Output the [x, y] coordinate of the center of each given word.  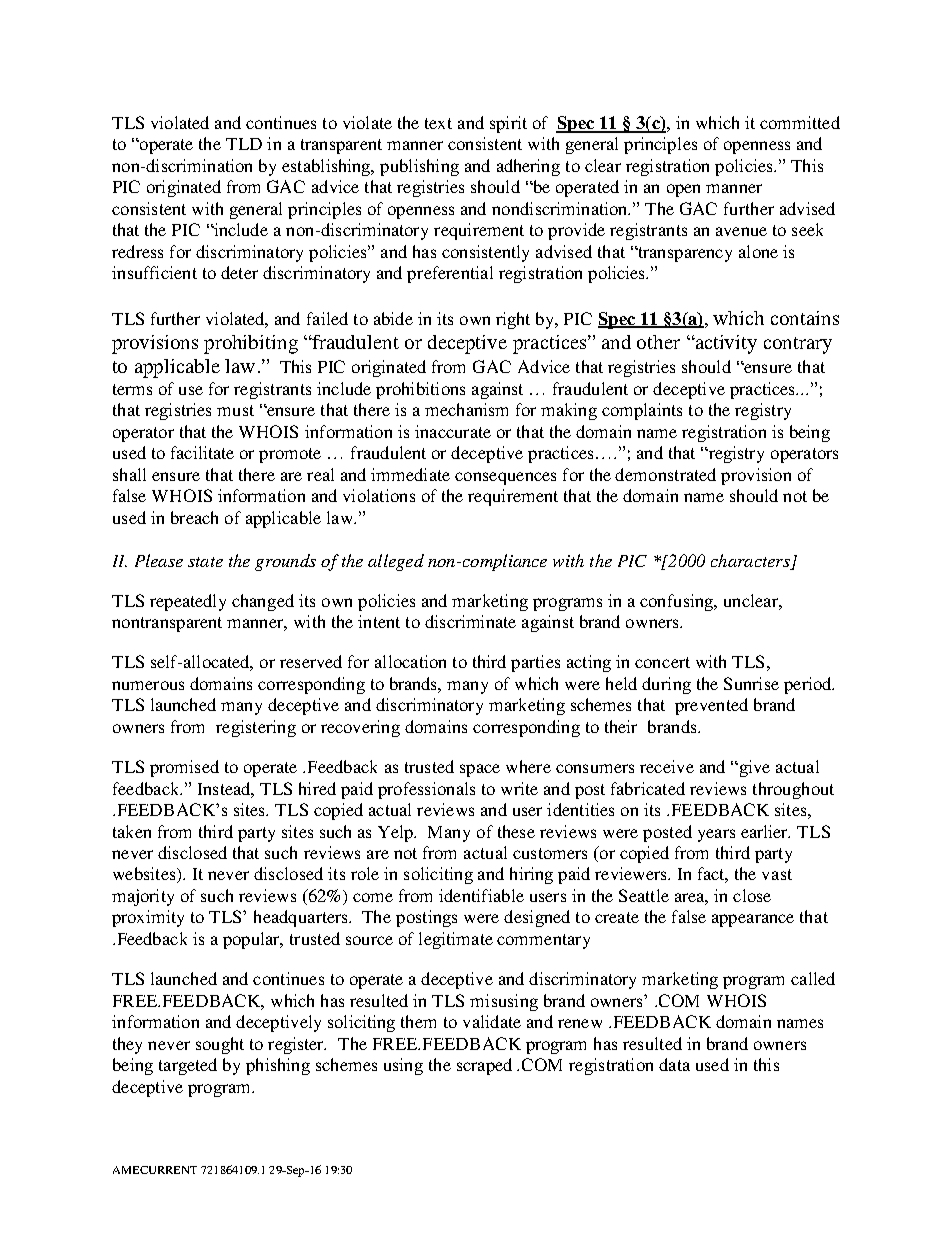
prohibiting [251, 344]
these [516, 831]
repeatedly [188, 602]
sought [220, 1045]
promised [184, 768]
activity [725, 344]
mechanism [466, 409]
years [716, 835]
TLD [244, 144]
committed [800, 122]
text [438, 123]
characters [750, 560]
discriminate [470, 621]
